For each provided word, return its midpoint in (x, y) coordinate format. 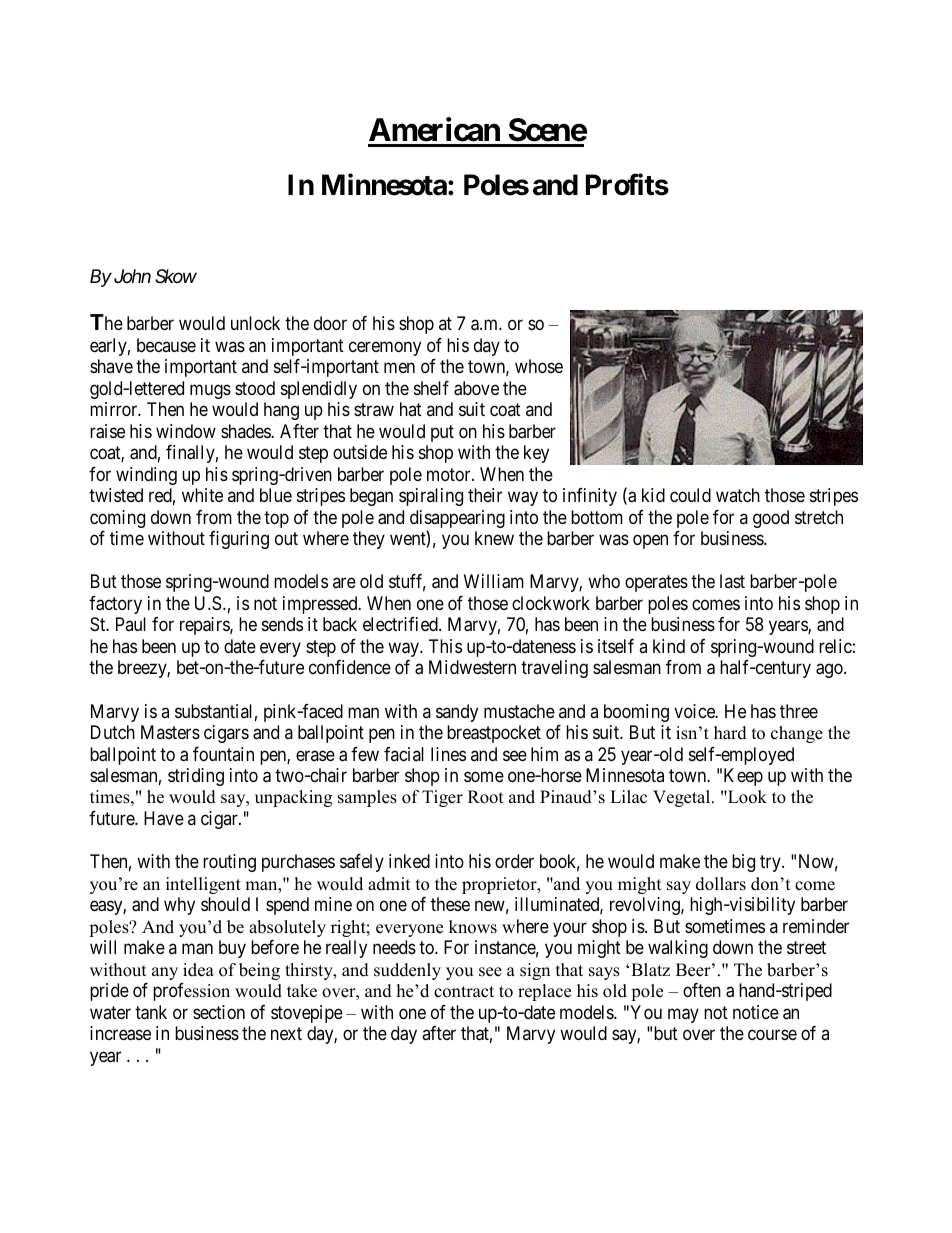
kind (669, 646)
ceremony (385, 348)
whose (539, 366)
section (219, 1012)
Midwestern (472, 667)
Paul (131, 624)
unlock (255, 323)
